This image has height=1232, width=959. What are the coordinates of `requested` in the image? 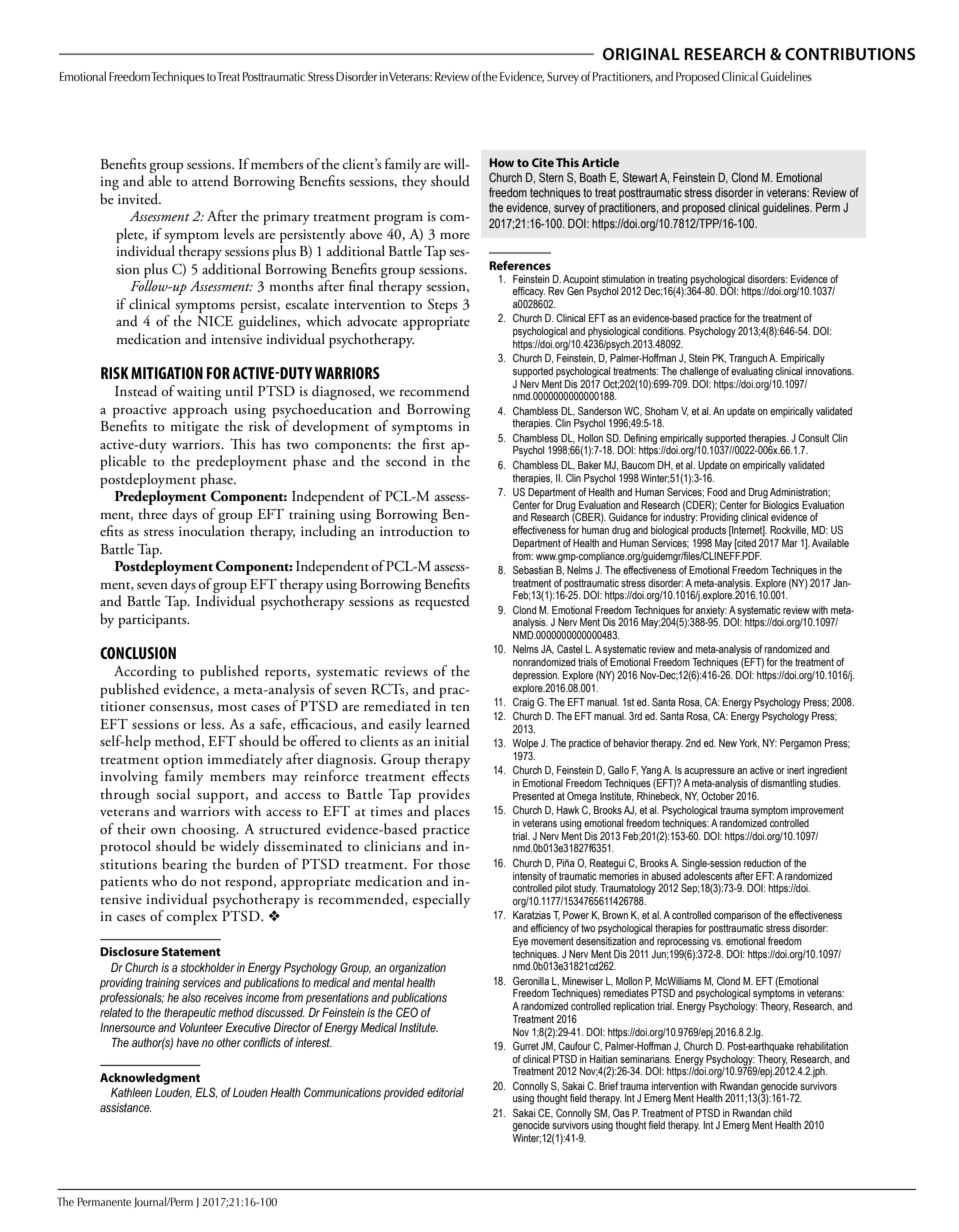 It's located at (442, 602).
